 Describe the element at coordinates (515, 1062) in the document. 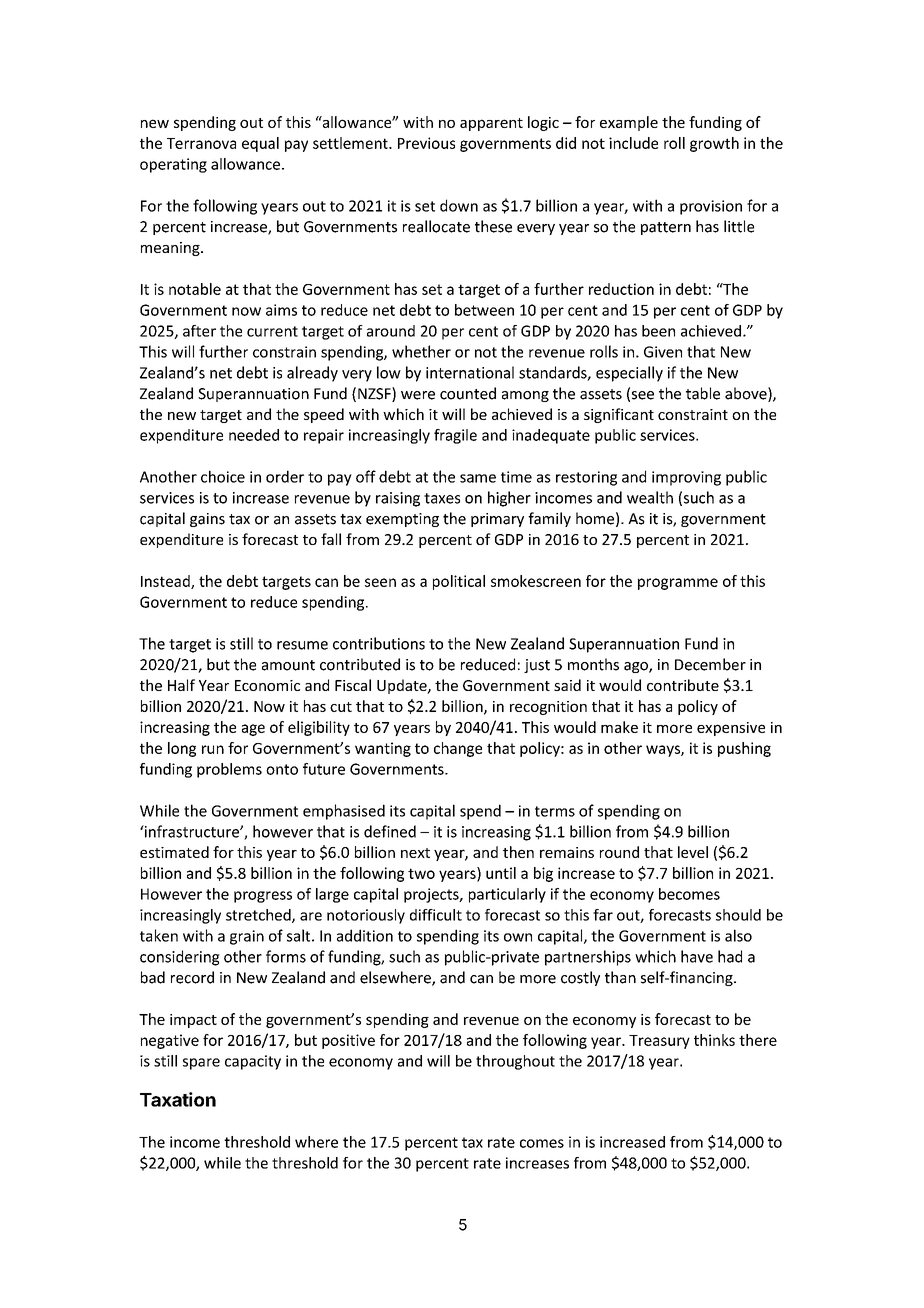

I see `throughout` at that location.
